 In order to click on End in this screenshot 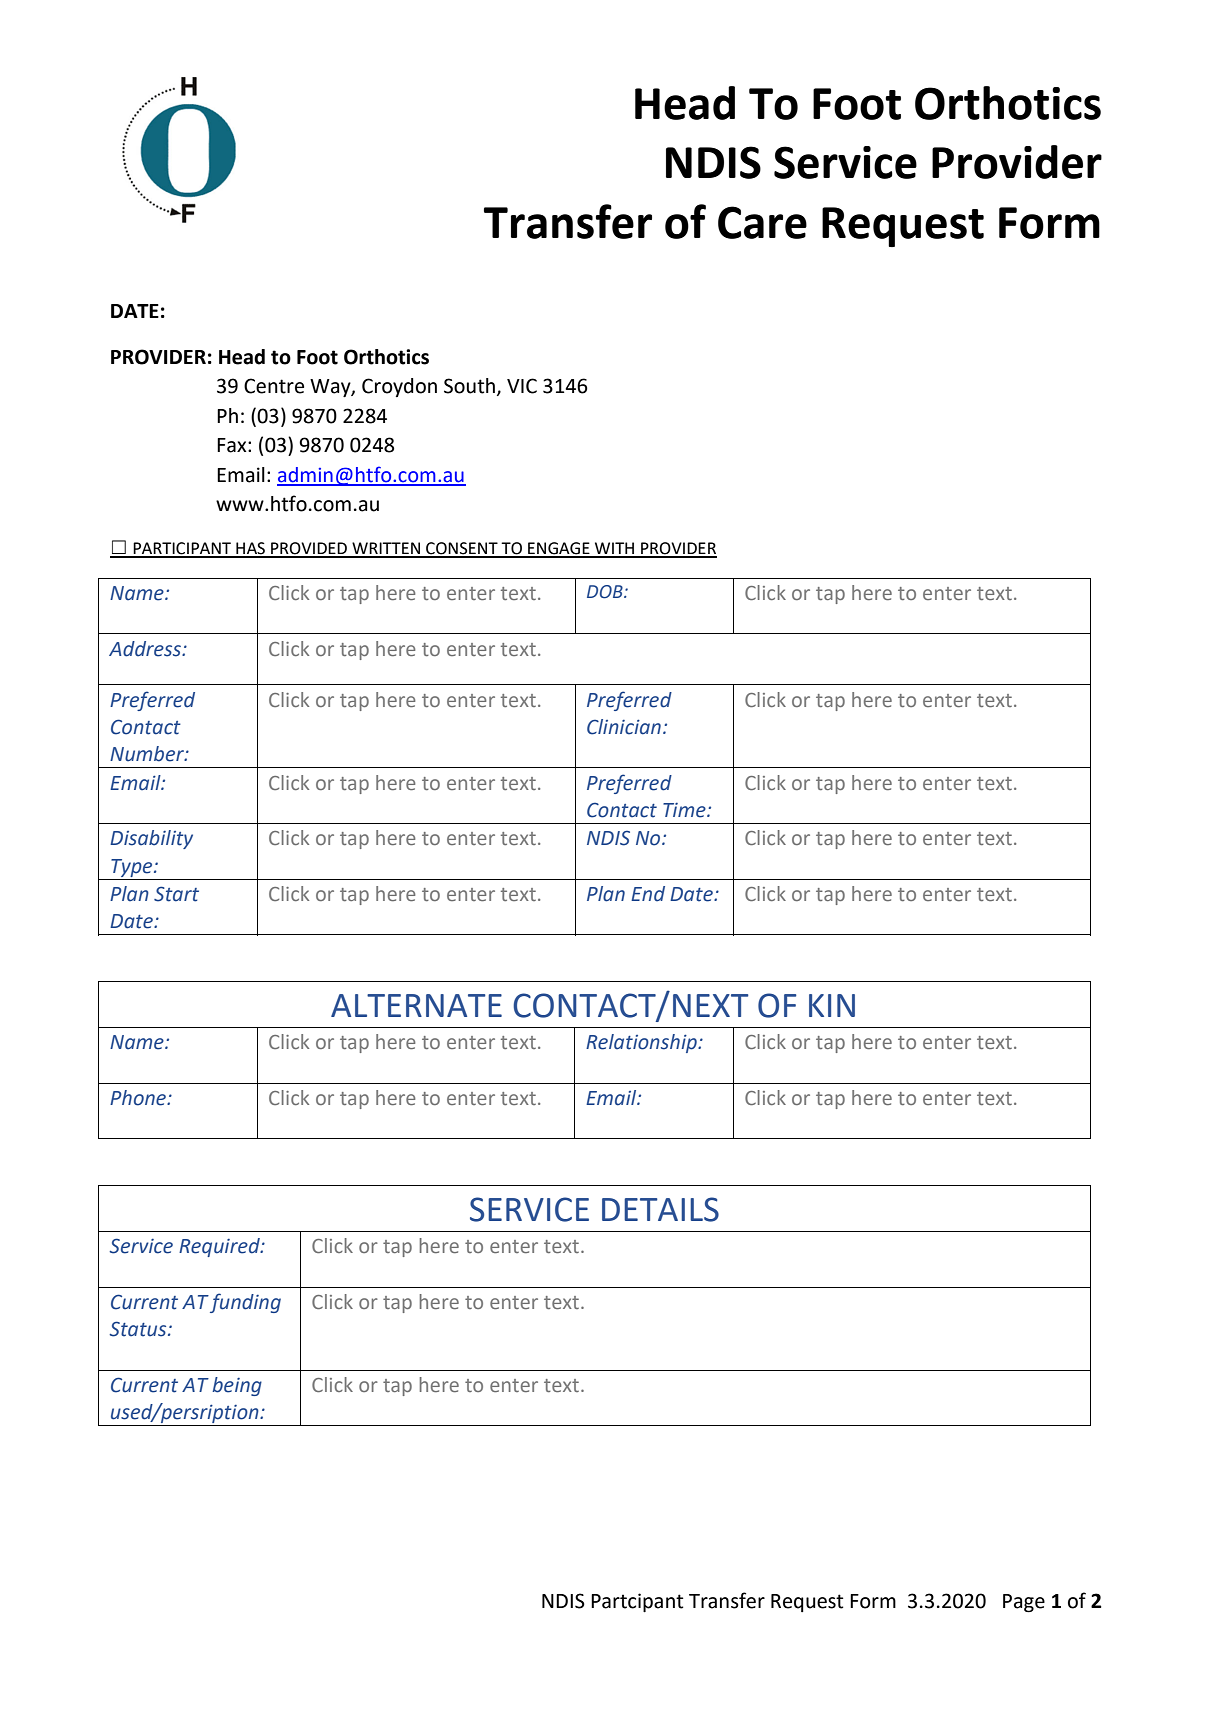, I will do `click(648, 894)`.
